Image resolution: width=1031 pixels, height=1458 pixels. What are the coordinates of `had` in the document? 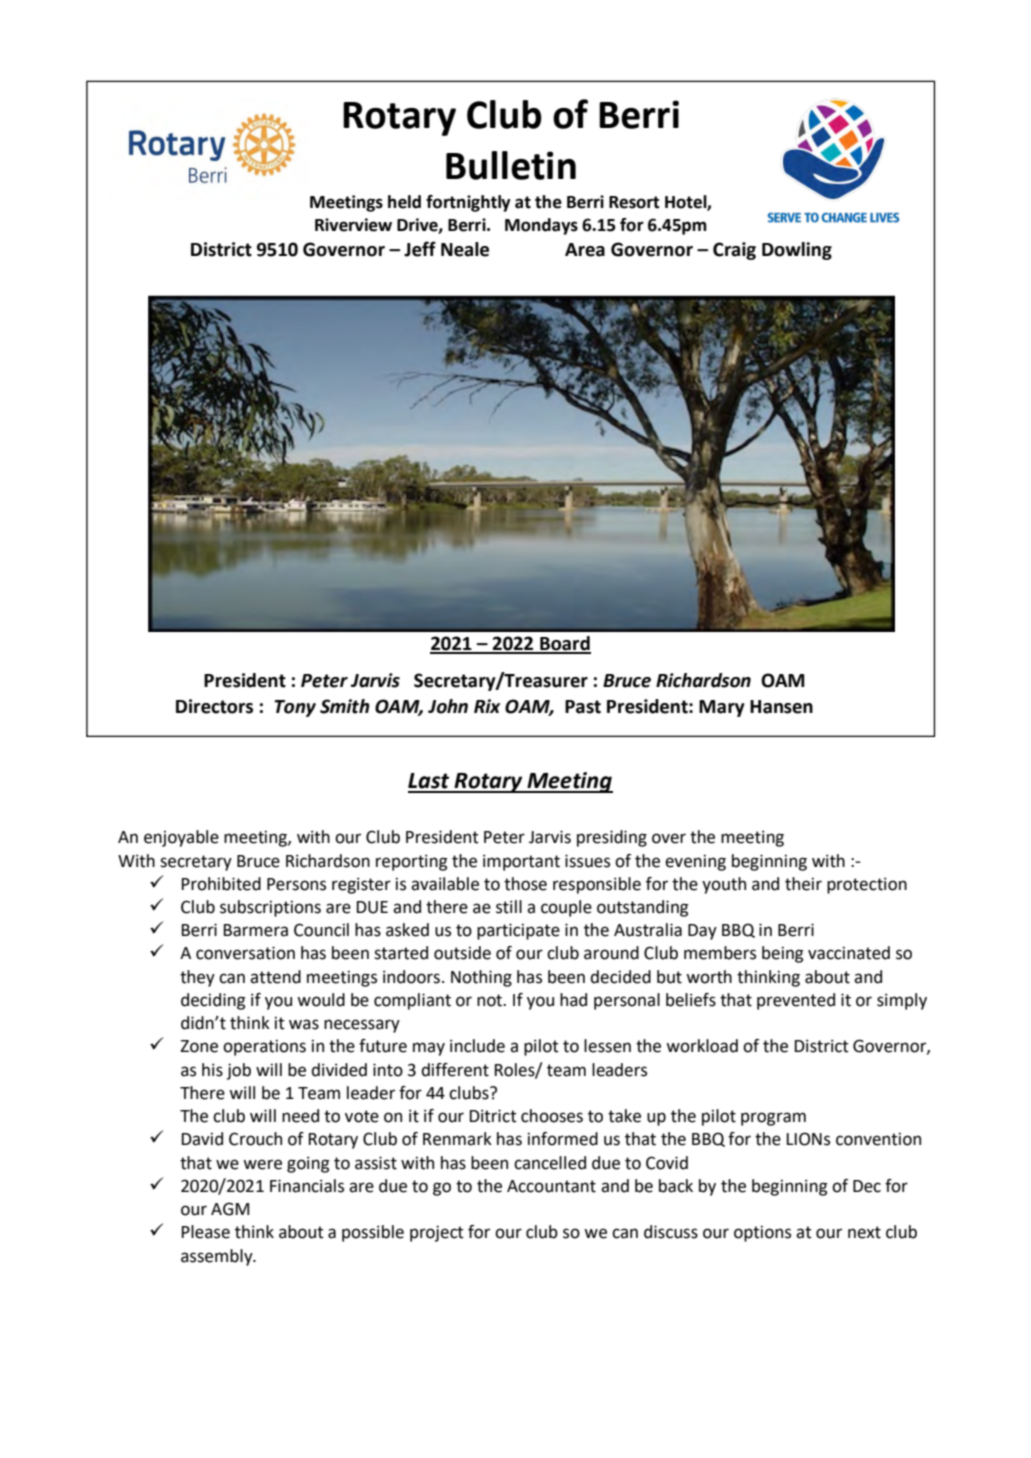 It's located at (573, 1000).
